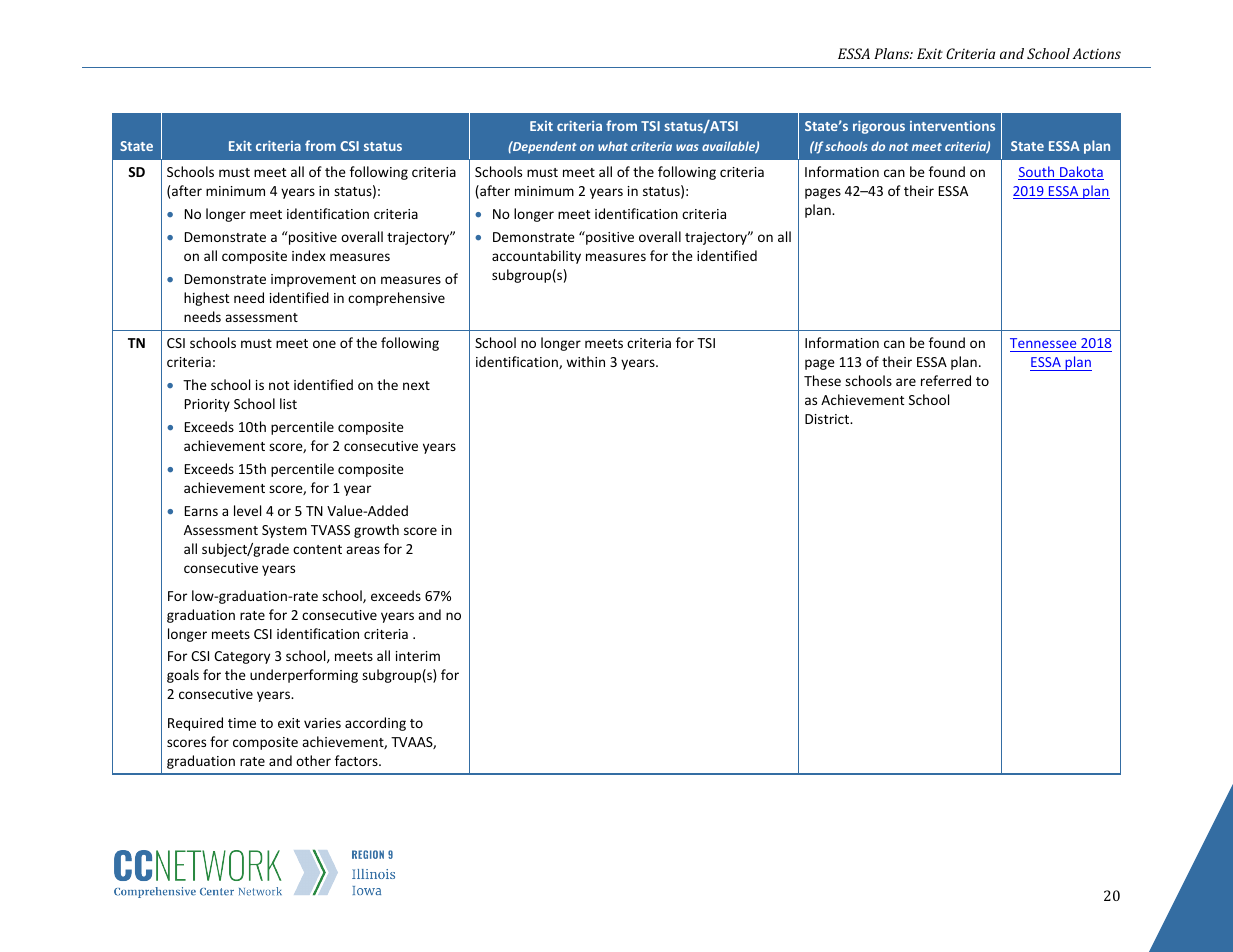 The image size is (1233, 952). I want to click on was, so click(687, 147).
